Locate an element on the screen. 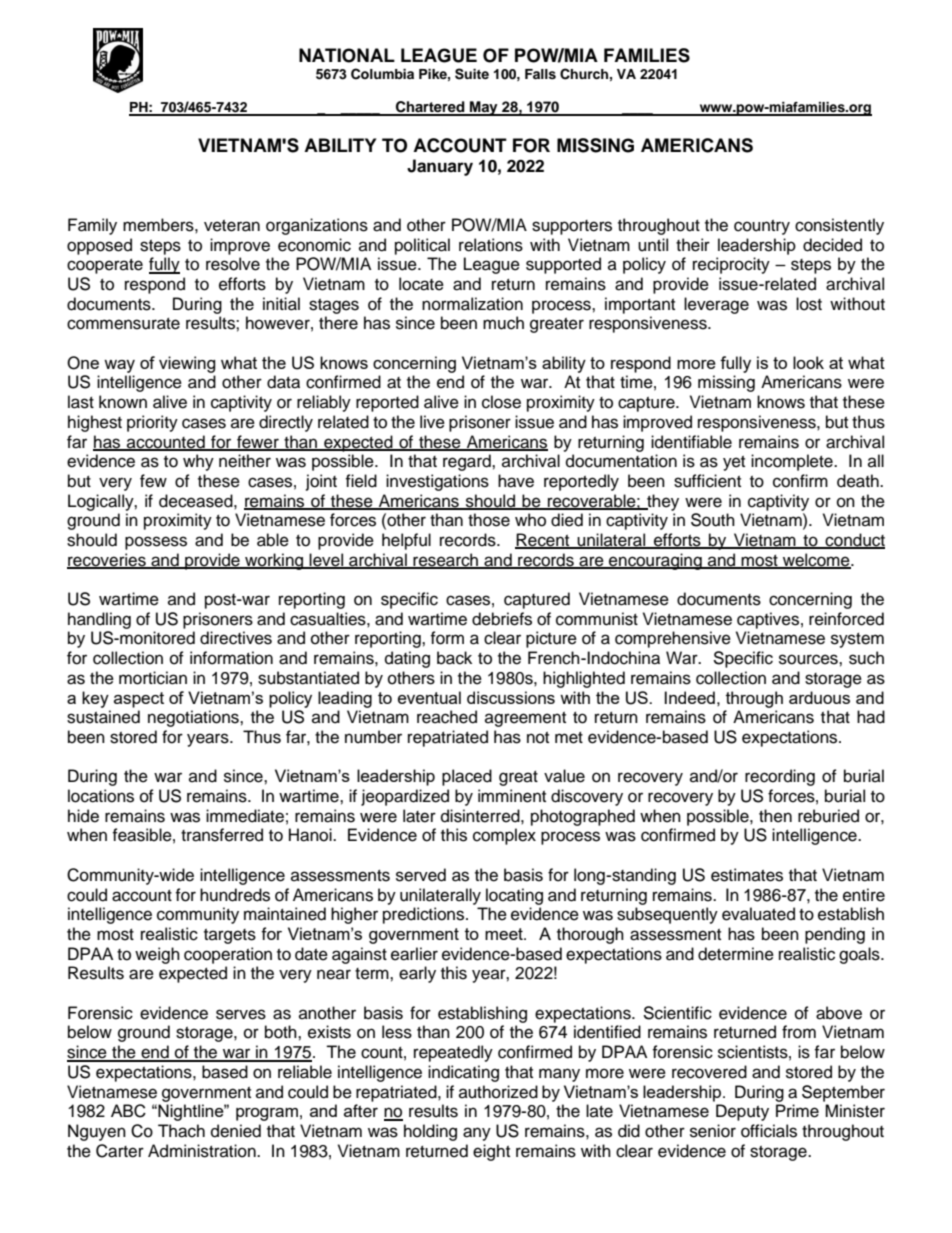 This screenshot has height=1233, width=952. authorized is located at coordinates (498, 1092).
